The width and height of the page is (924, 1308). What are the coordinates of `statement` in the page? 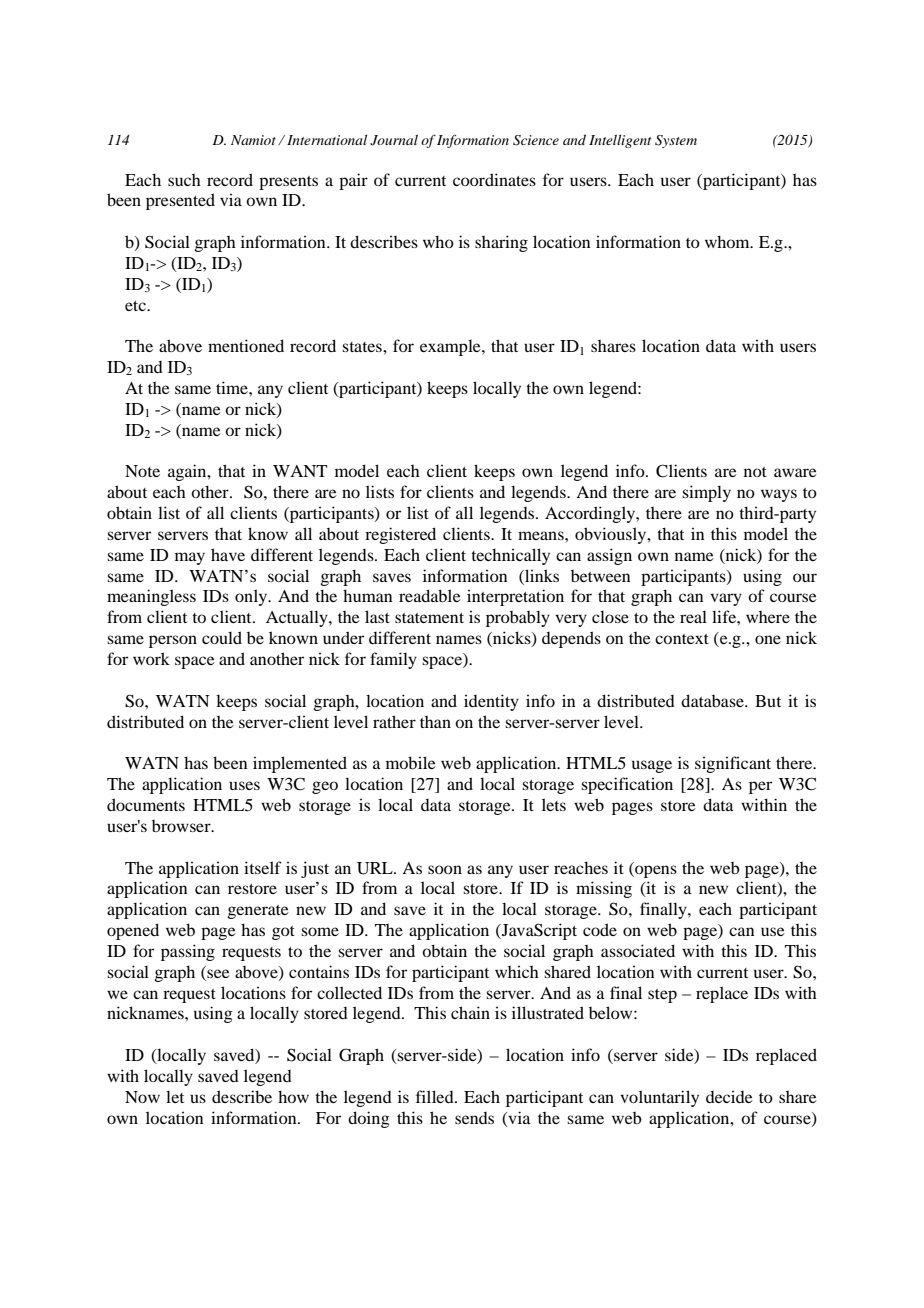 It's located at (429, 618).
